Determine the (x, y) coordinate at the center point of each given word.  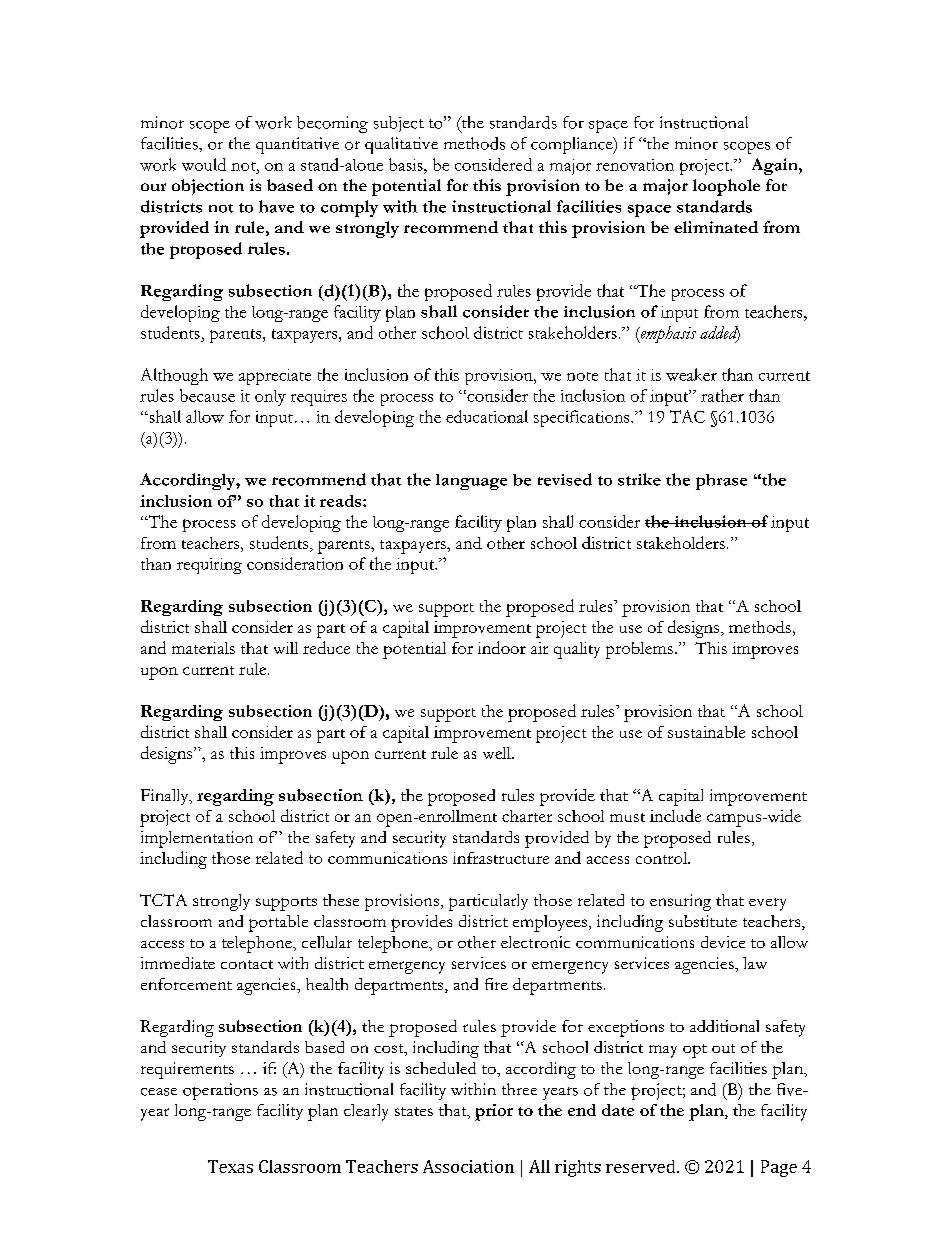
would (204, 164)
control (663, 858)
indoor (502, 647)
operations (220, 1091)
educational (487, 416)
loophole (726, 187)
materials (203, 648)
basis (407, 164)
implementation (197, 839)
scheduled (441, 1068)
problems (639, 650)
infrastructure (501, 858)
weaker (691, 374)
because (207, 395)
